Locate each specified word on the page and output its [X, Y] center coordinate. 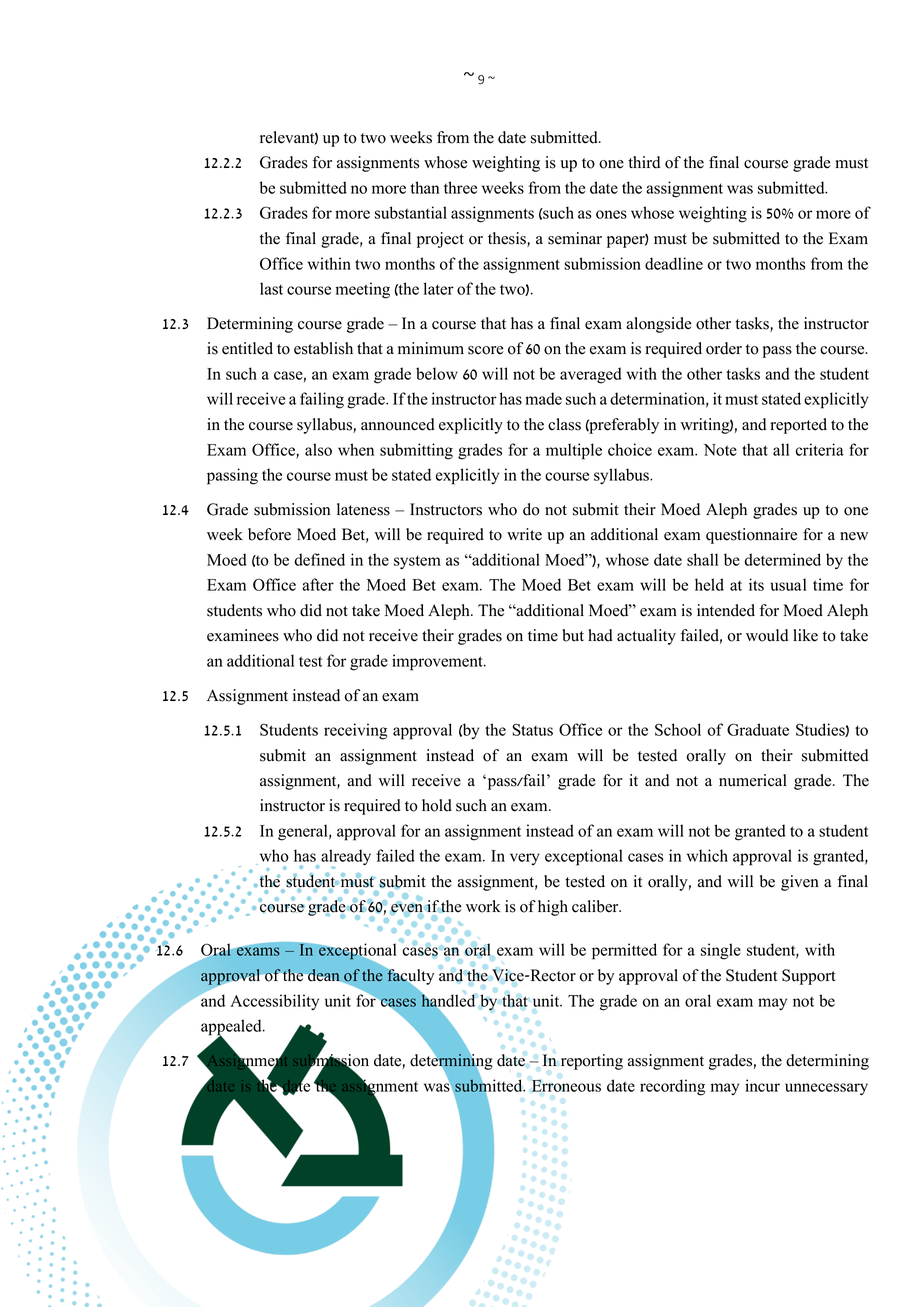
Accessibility [274, 1002]
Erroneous [566, 1086]
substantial [411, 212]
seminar [575, 238]
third [644, 162]
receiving [356, 731]
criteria [820, 449]
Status [533, 729]
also [318, 449]
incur [762, 1085]
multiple [574, 451]
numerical [753, 780]
